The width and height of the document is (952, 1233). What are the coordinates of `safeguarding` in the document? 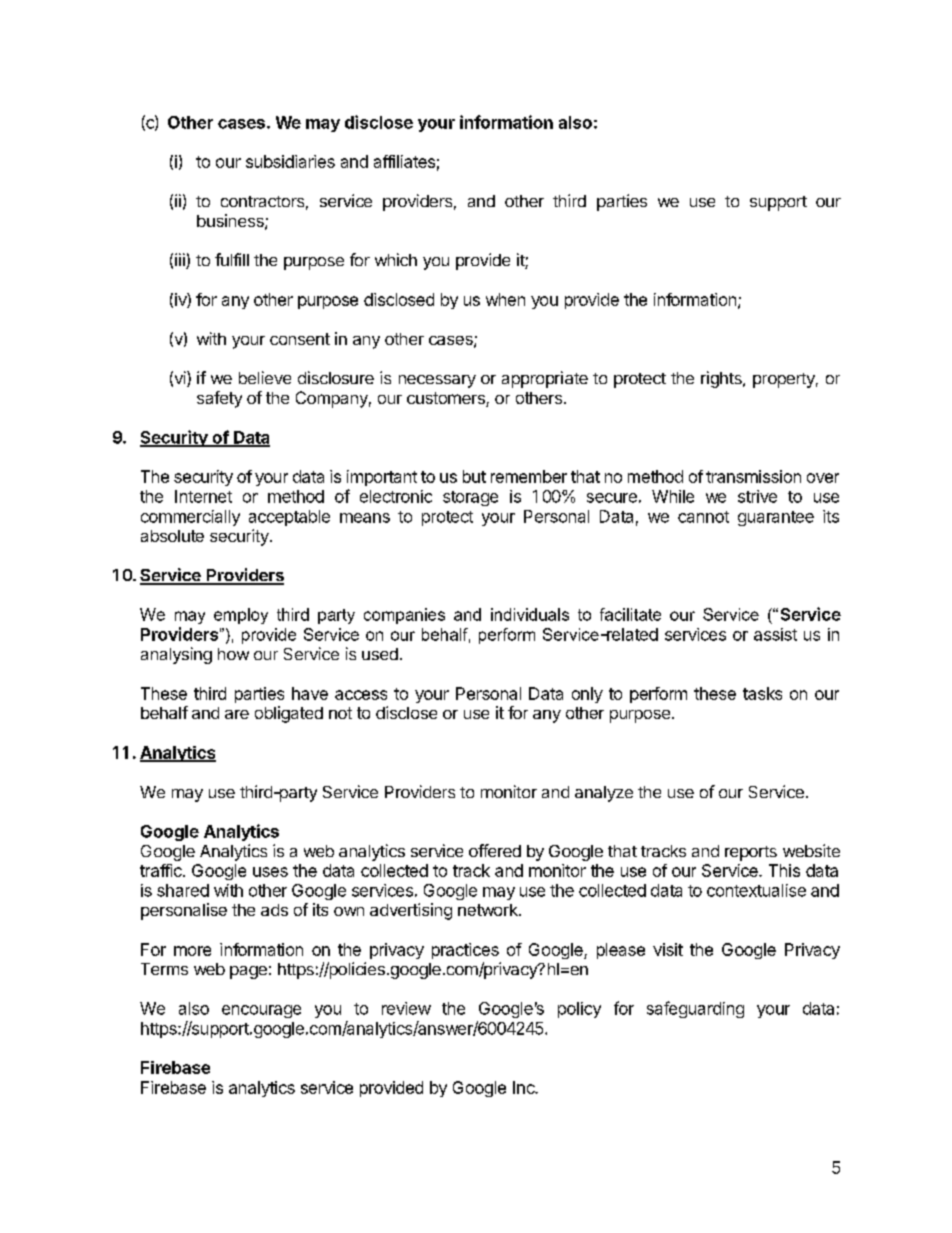 It's located at (695, 1009).
